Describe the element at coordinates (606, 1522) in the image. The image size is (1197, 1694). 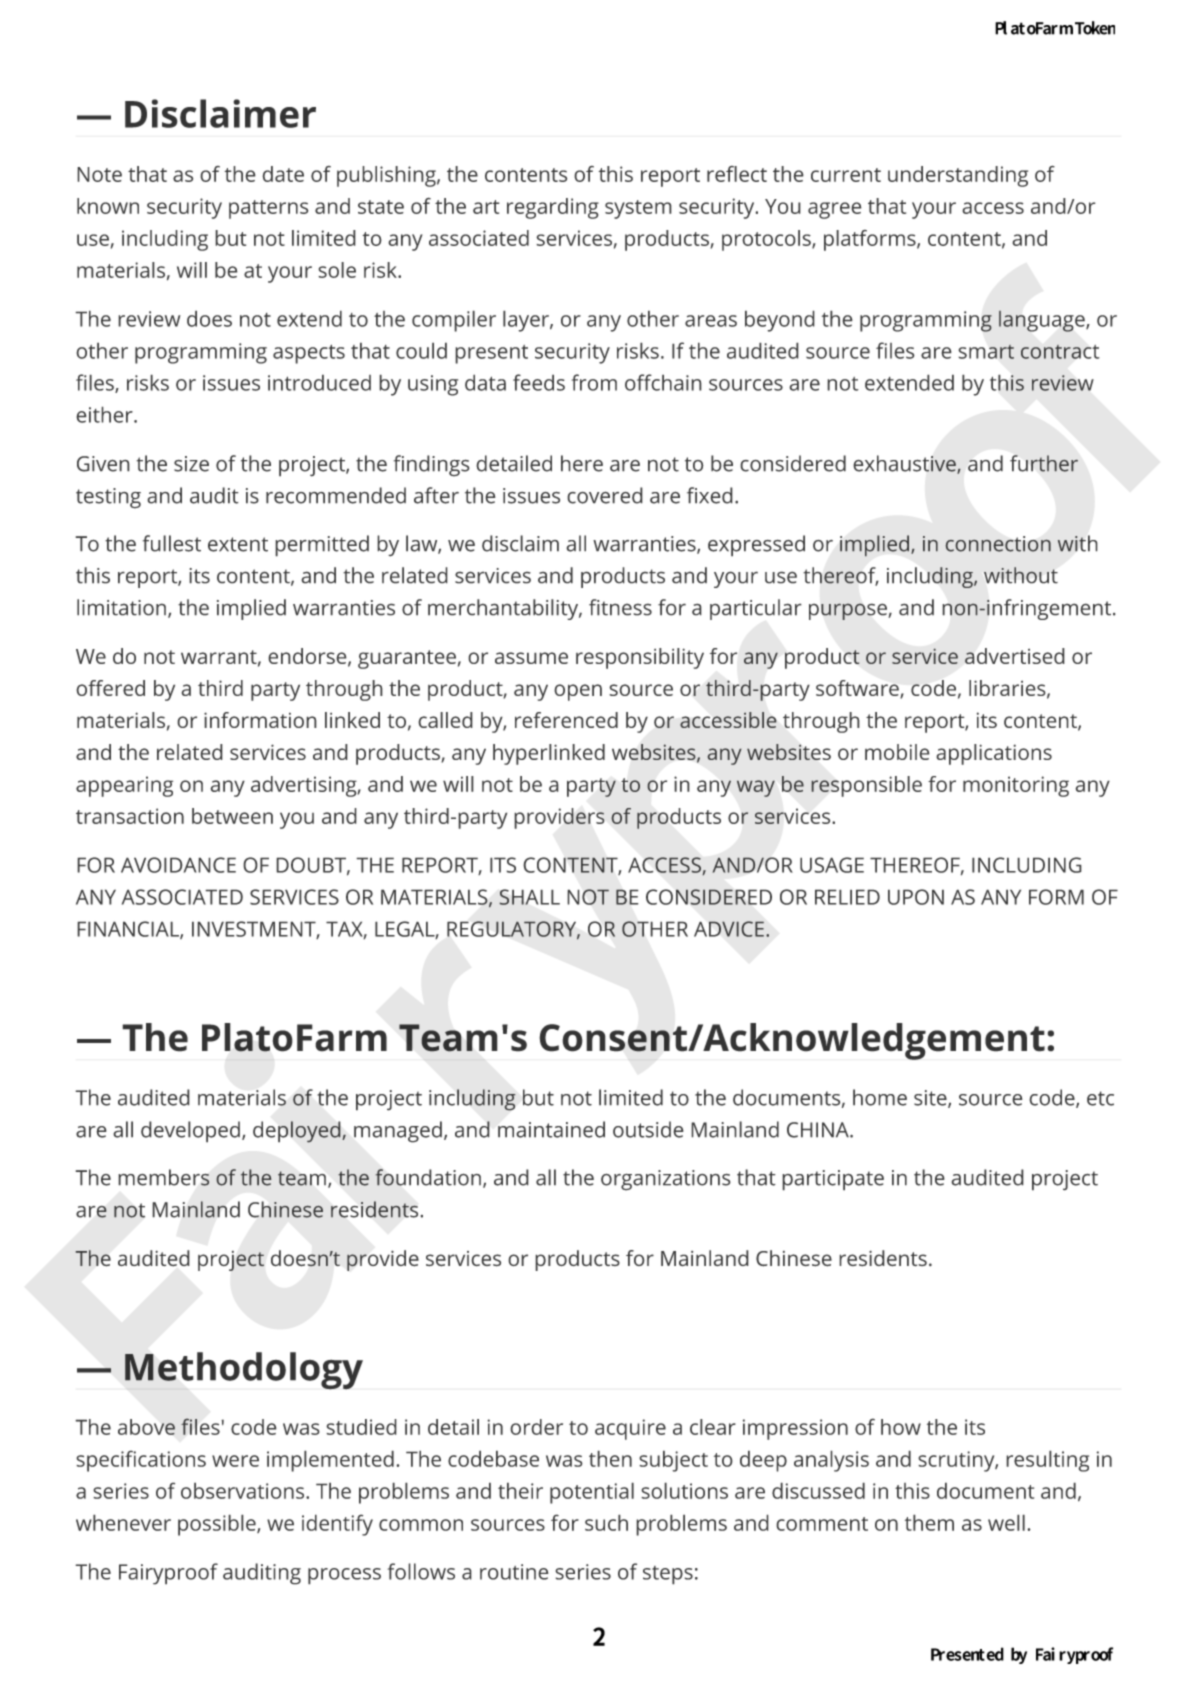
I see `such` at that location.
